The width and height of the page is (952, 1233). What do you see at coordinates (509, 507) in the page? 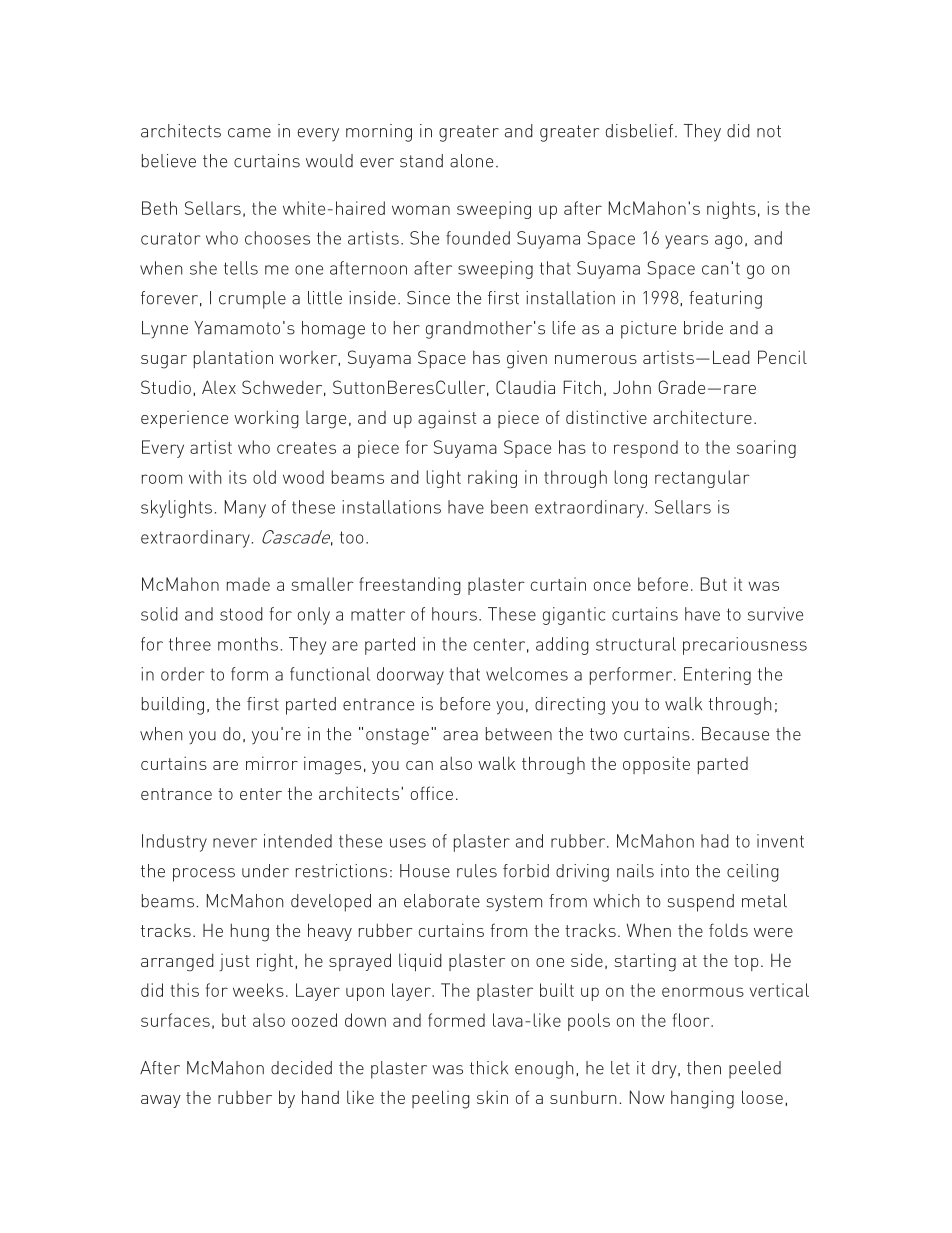
I see `been` at bounding box center [509, 507].
